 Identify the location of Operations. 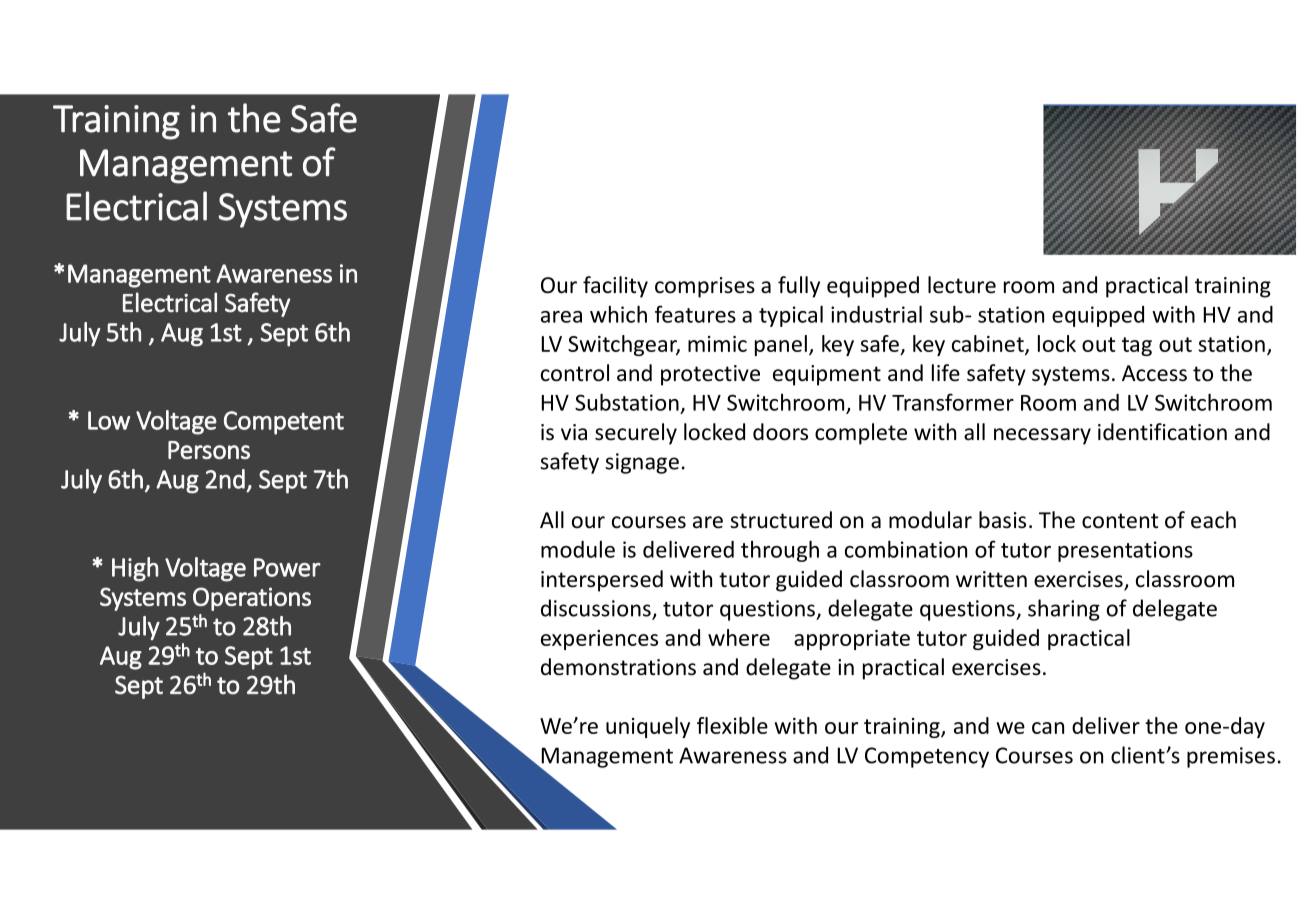
(252, 599).
